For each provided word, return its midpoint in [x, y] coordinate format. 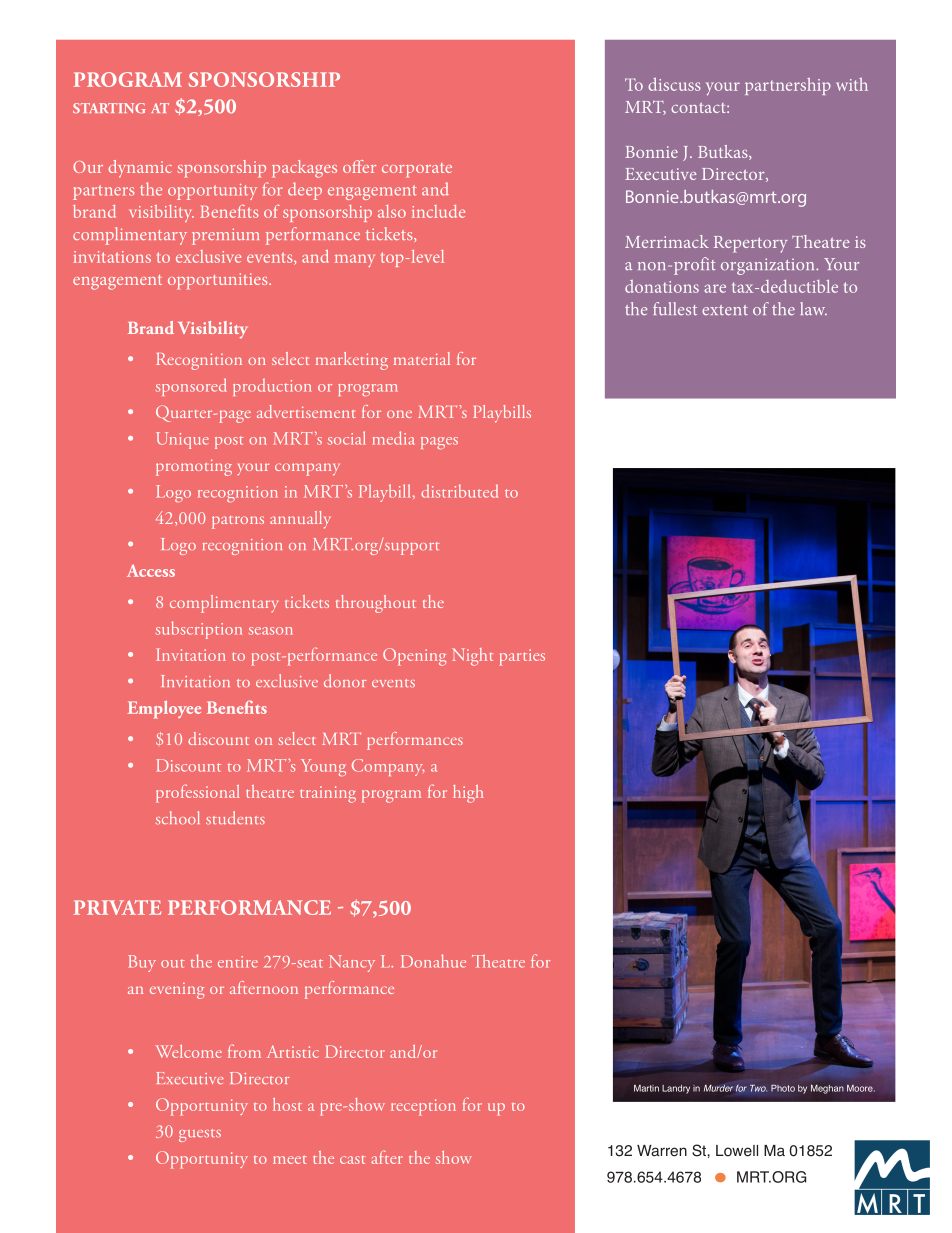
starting [109, 108]
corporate [417, 170]
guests [200, 1135]
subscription [199, 630]
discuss [674, 84]
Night [473, 657]
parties [522, 657]
